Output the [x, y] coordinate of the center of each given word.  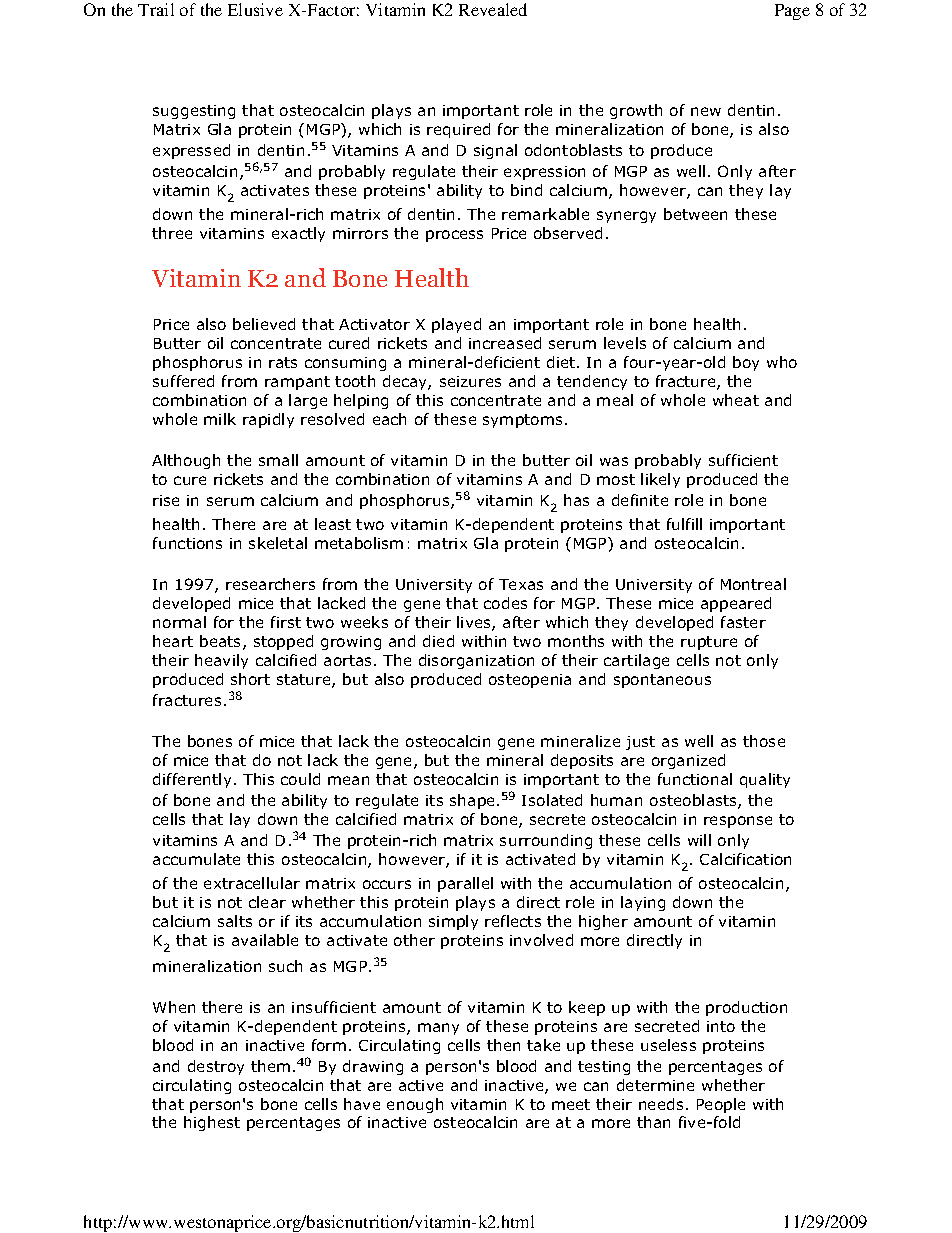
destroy [216, 1067]
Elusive [255, 9]
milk [220, 419]
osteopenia [530, 681]
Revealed [493, 9]
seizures [470, 381]
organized [688, 761]
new [706, 111]
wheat [736, 400]
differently [192, 780]
